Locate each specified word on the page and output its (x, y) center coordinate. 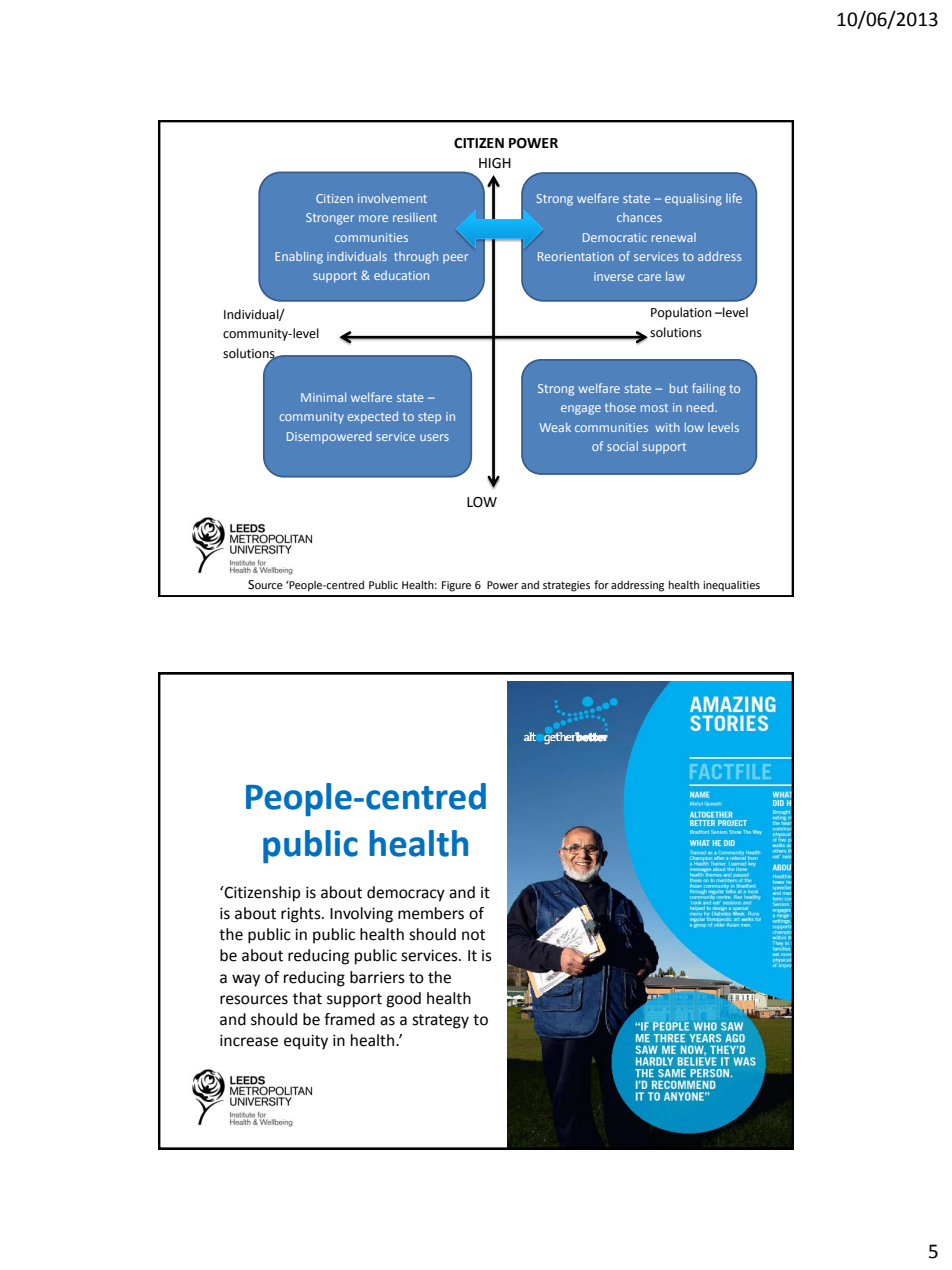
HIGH (495, 163)
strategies (566, 586)
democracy (406, 894)
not (473, 935)
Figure (456, 586)
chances (639, 217)
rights (302, 915)
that (307, 998)
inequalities (731, 586)
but (679, 388)
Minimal (323, 397)
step (429, 418)
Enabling (299, 257)
